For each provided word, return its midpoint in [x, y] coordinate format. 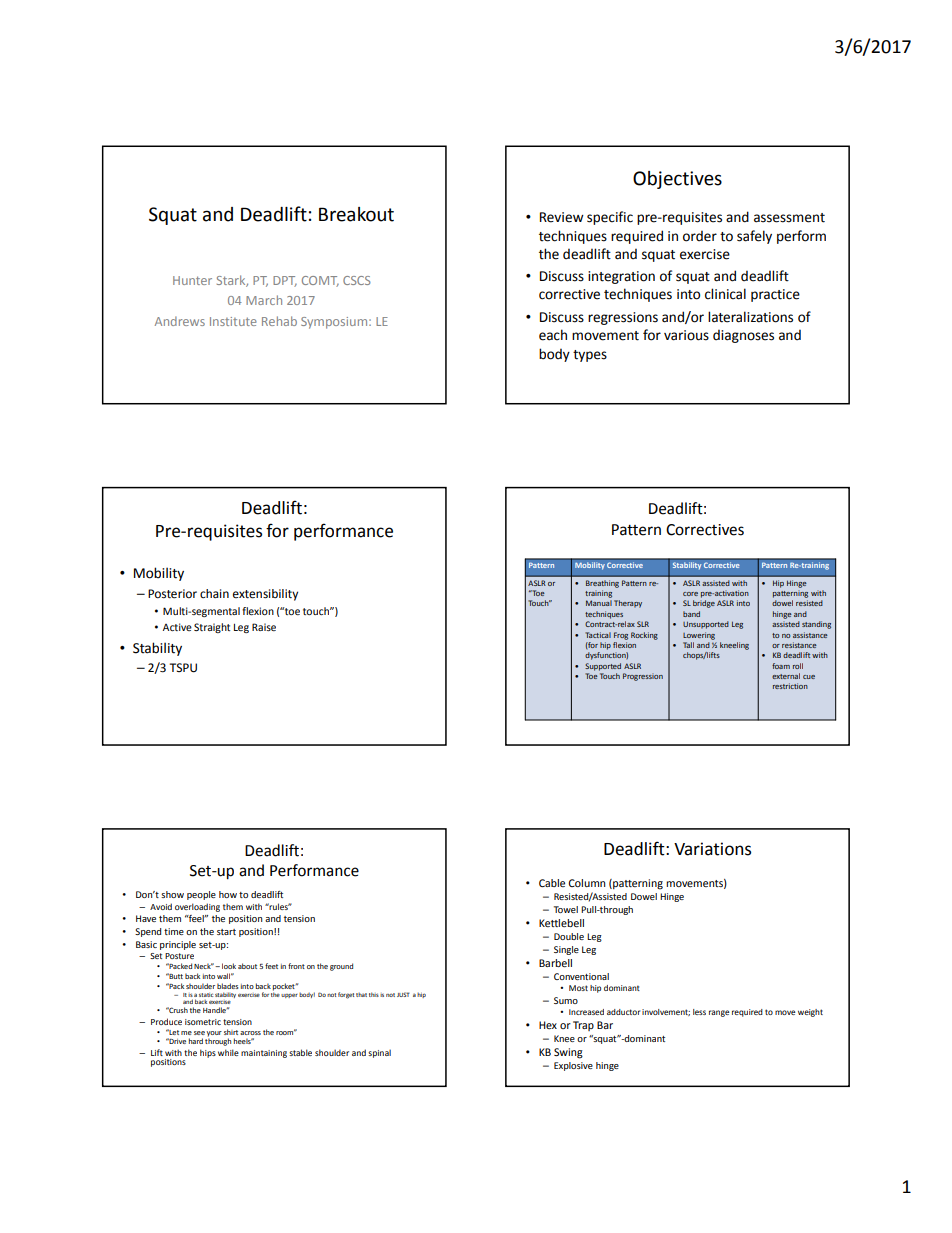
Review [562, 217]
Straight [212, 628]
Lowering [699, 636]
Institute [233, 321]
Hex [548, 1025]
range [719, 1013]
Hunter [192, 280]
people [201, 895]
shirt [231, 1032]
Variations [712, 849]
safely [754, 237]
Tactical [598, 635]
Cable [552, 883]
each [553, 335]
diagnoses [743, 336]
